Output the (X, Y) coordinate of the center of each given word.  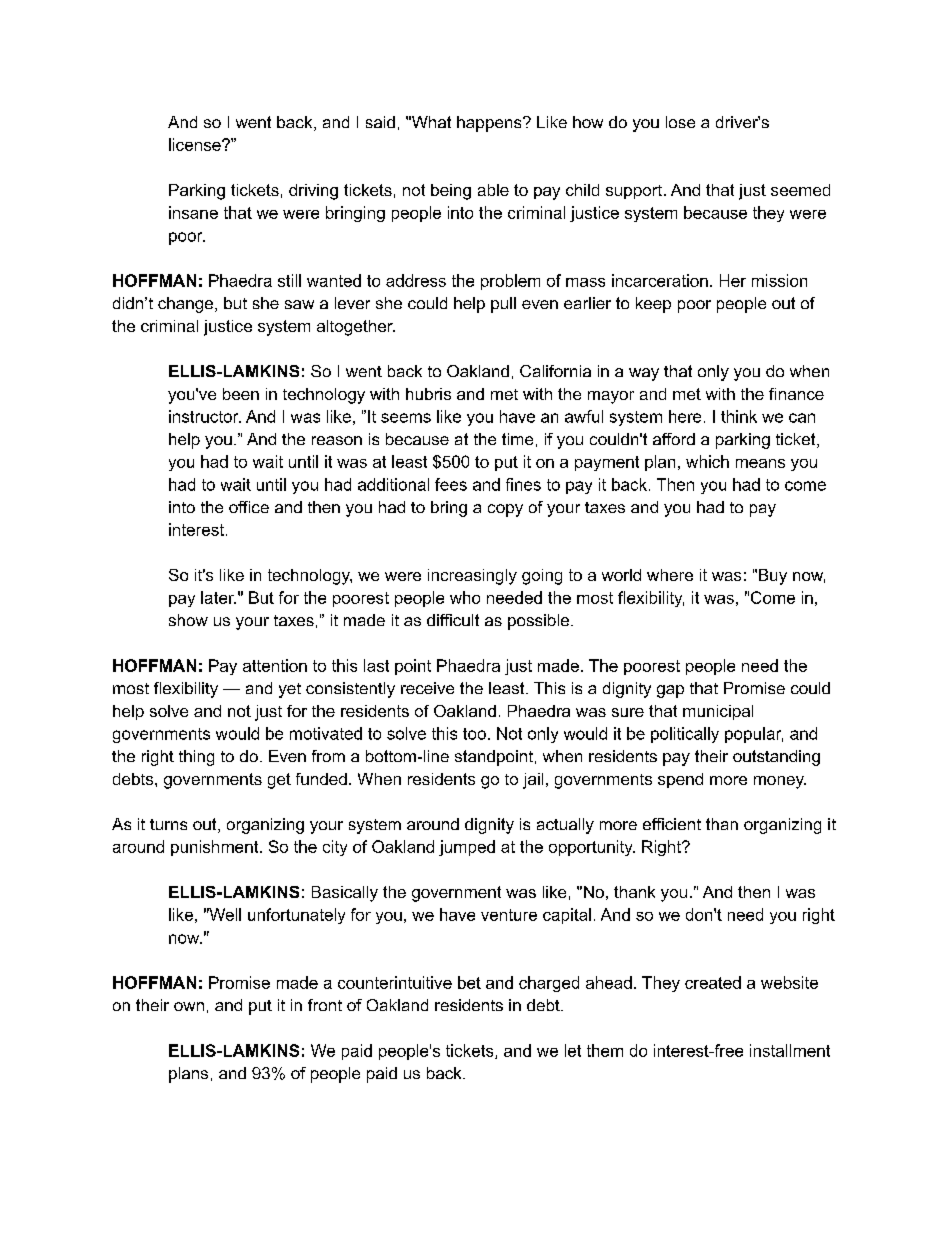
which (707, 461)
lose (680, 122)
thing (196, 758)
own (189, 1006)
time (517, 439)
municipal (718, 712)
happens (490, 124)
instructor (205, 416)
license (196, 144)
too (474, 734)
